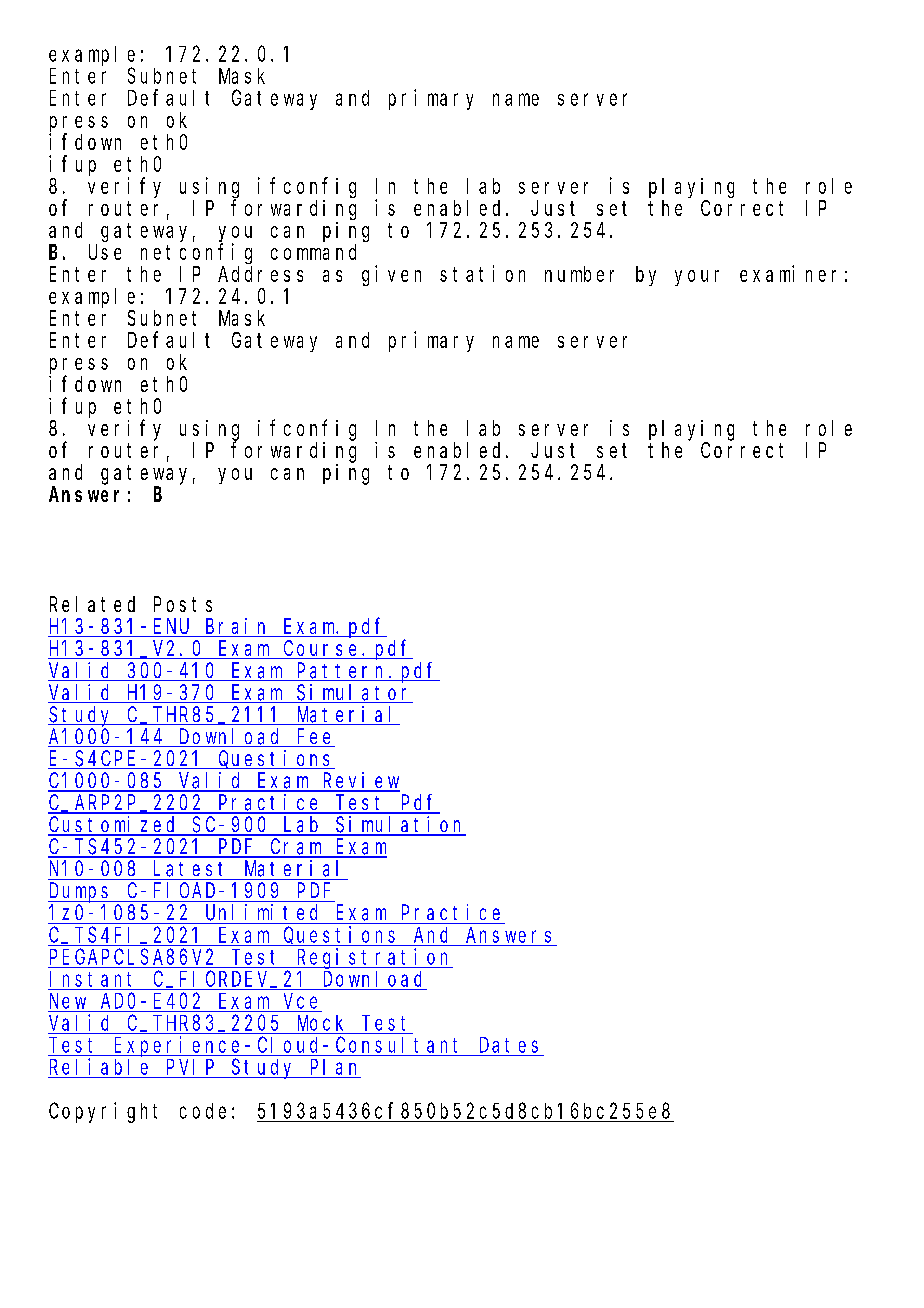 The width and height of the image is (924, 1308). I want to click on Use, so click(105, 252).
